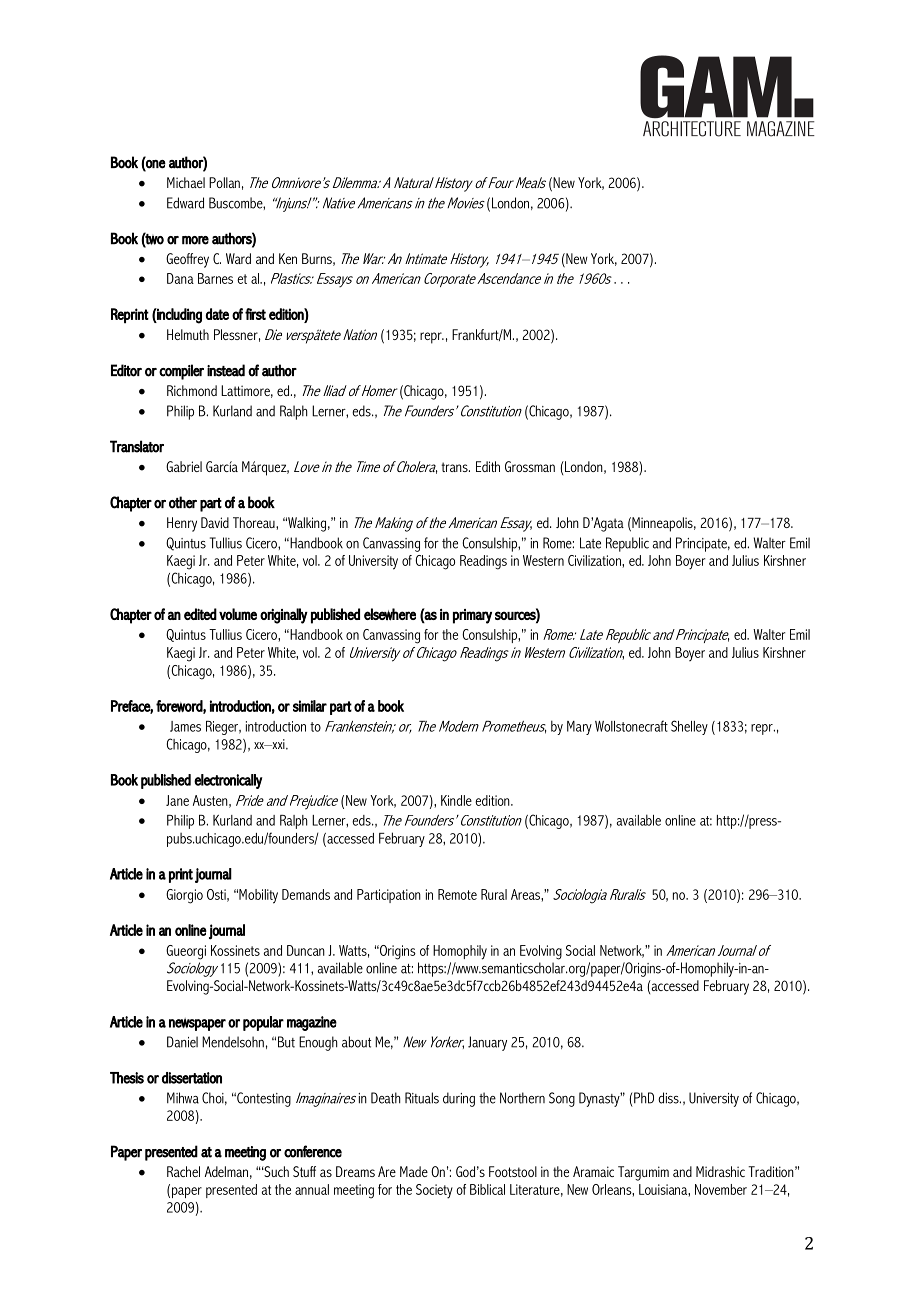 The height and width of the screenshot is (1308, 924). What do you see at coordinates (186, 182) in the screenshot?
I see `Michael` at bounding box center [186, 182].
